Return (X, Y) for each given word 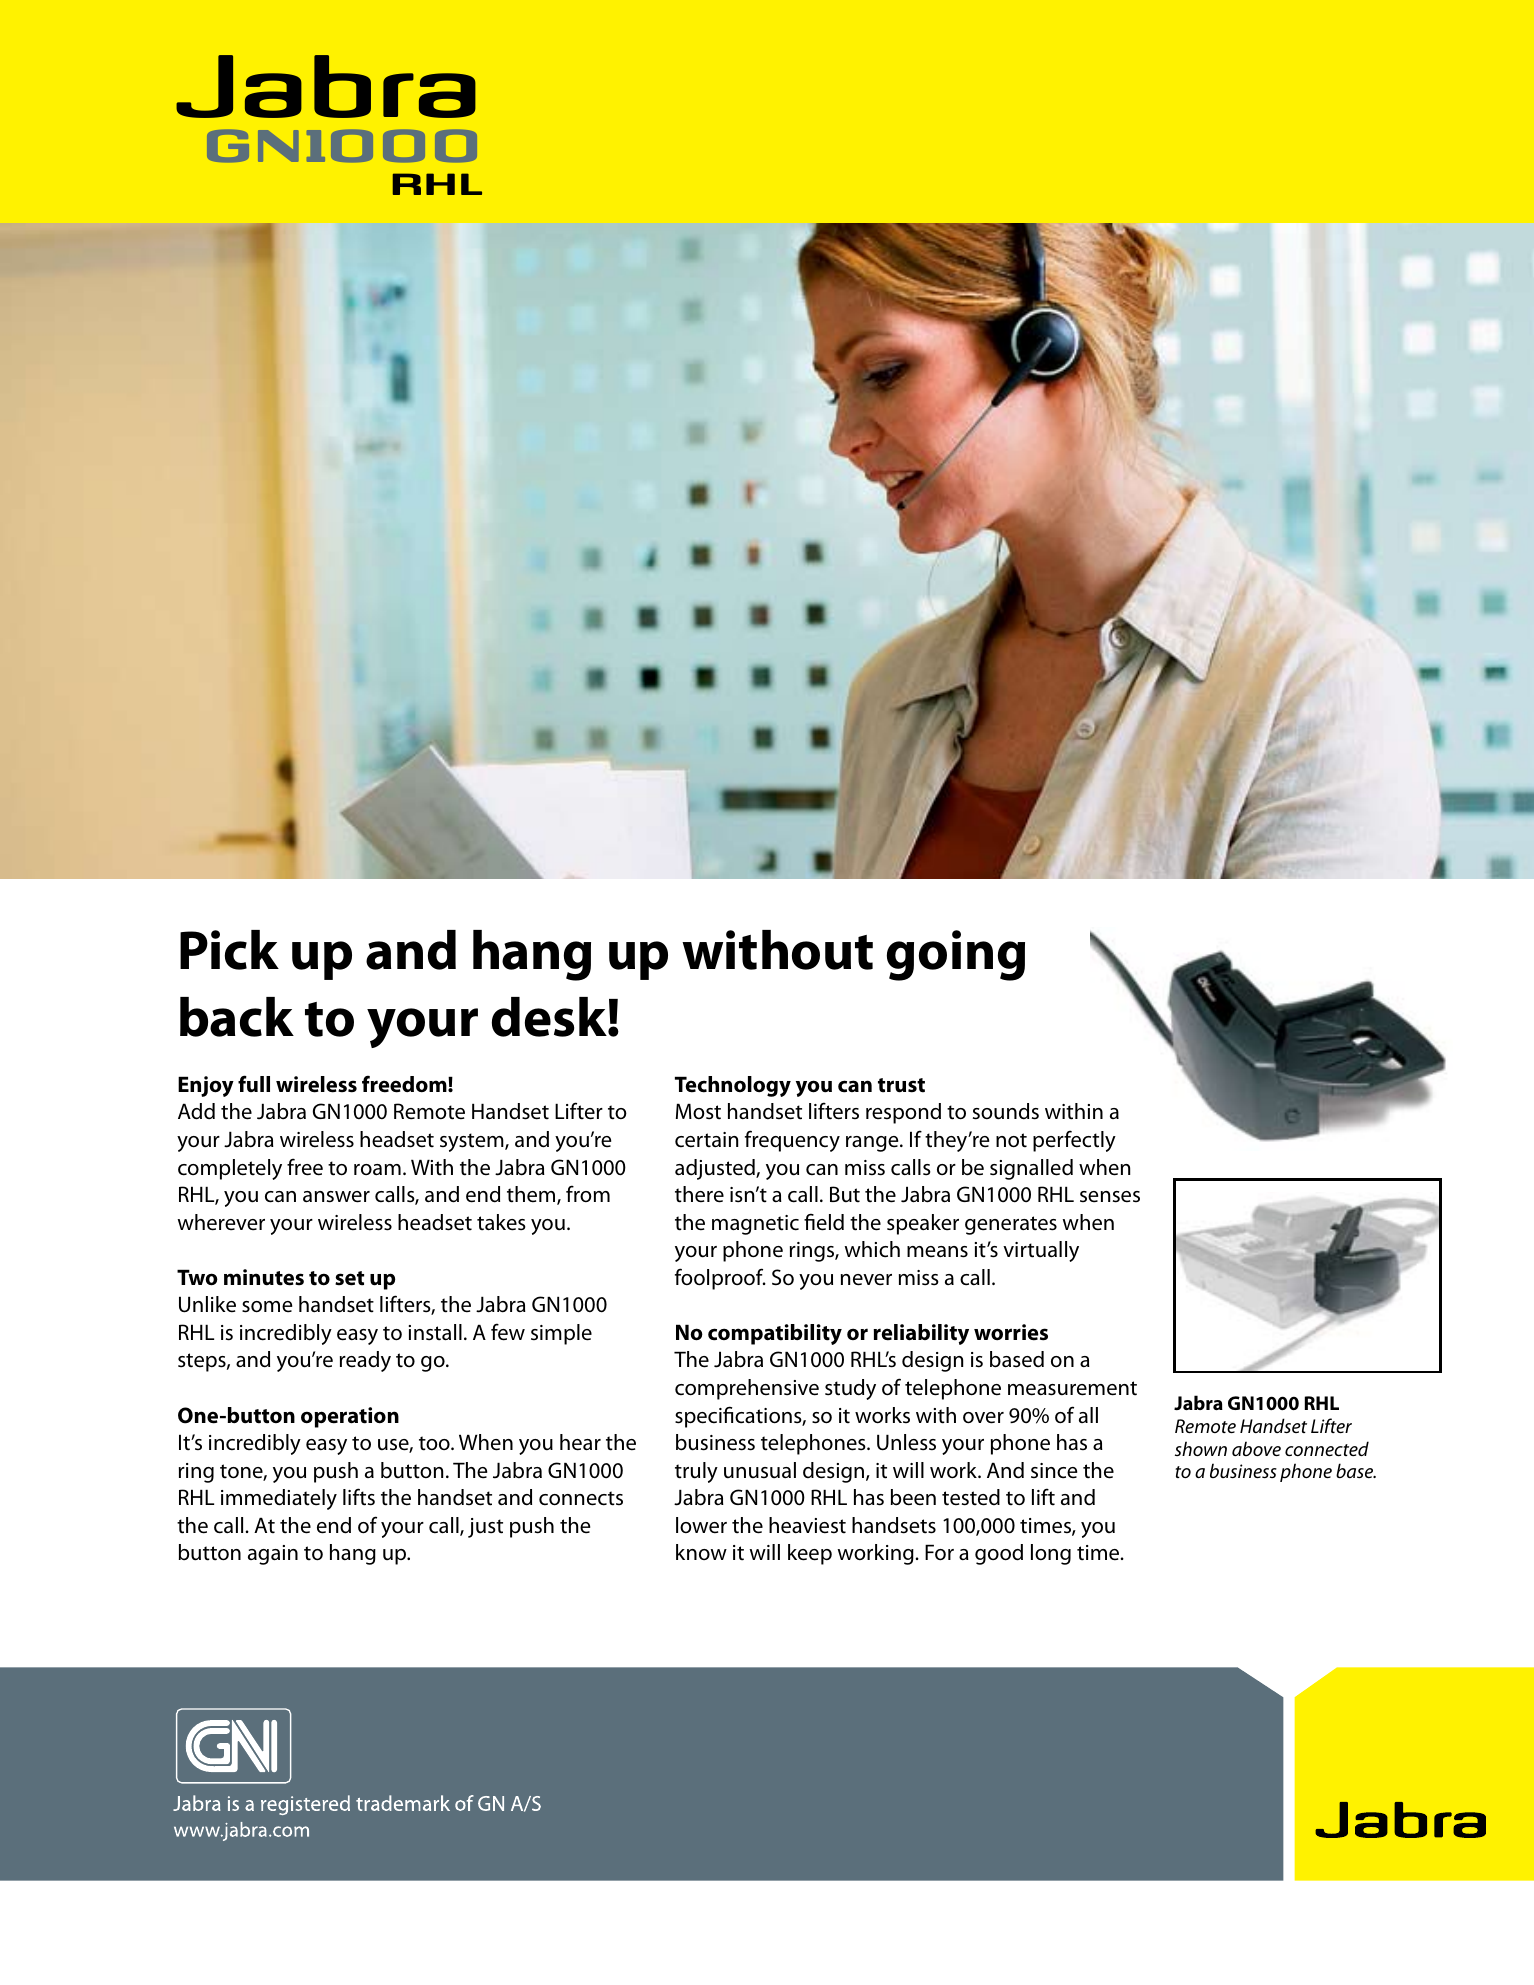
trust (901, 1085)
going (956, 955)
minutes (264, 1277)
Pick (229, 950)
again (273, 1555)
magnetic (755, 1225)
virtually (1041, 1251)
